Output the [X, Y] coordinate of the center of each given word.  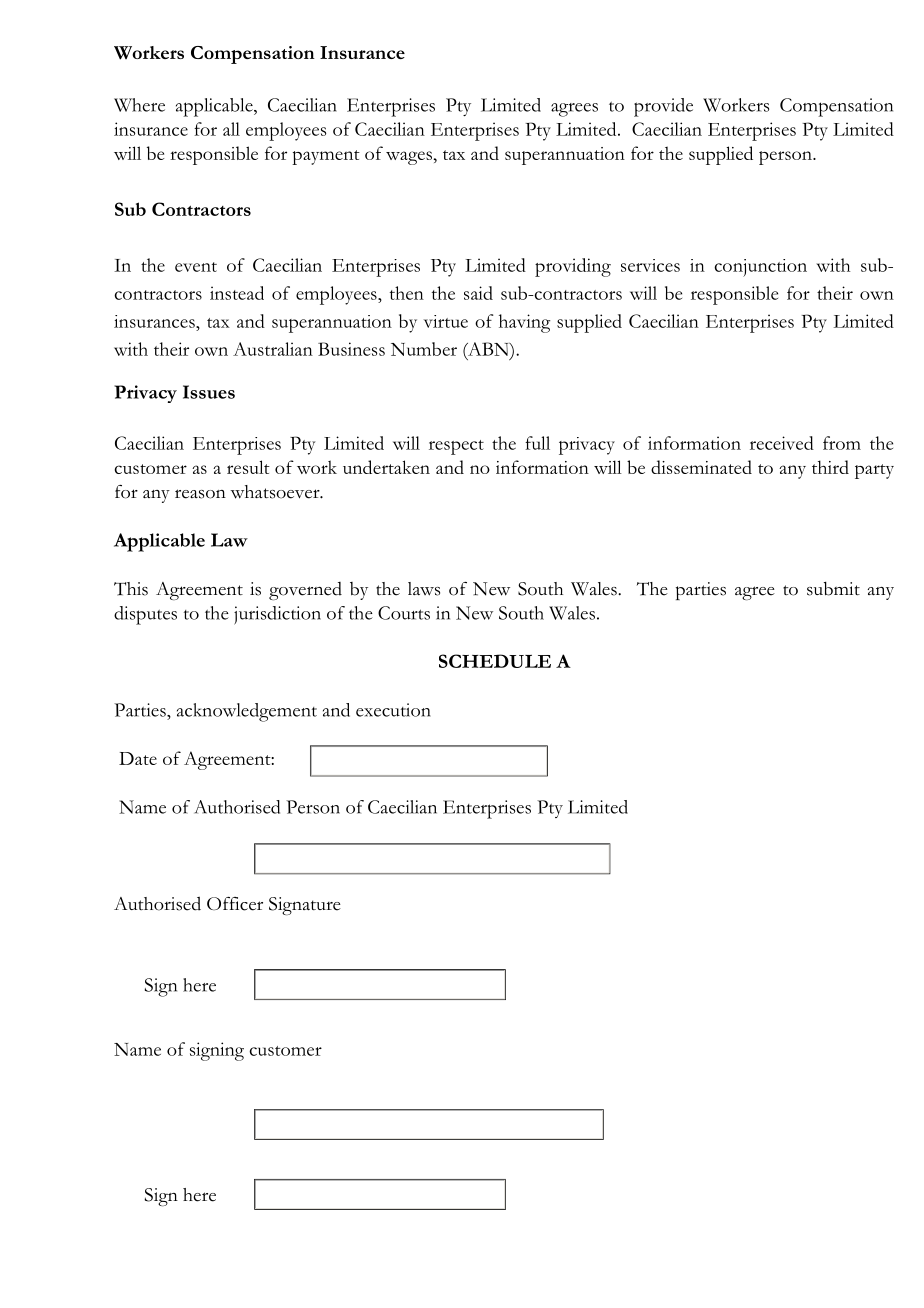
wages [410, 158]
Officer [235, 904]
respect [456, 447]
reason [200, 494]
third [830, 467]
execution [393, 710]
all [231, 129]
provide [663, 107]
